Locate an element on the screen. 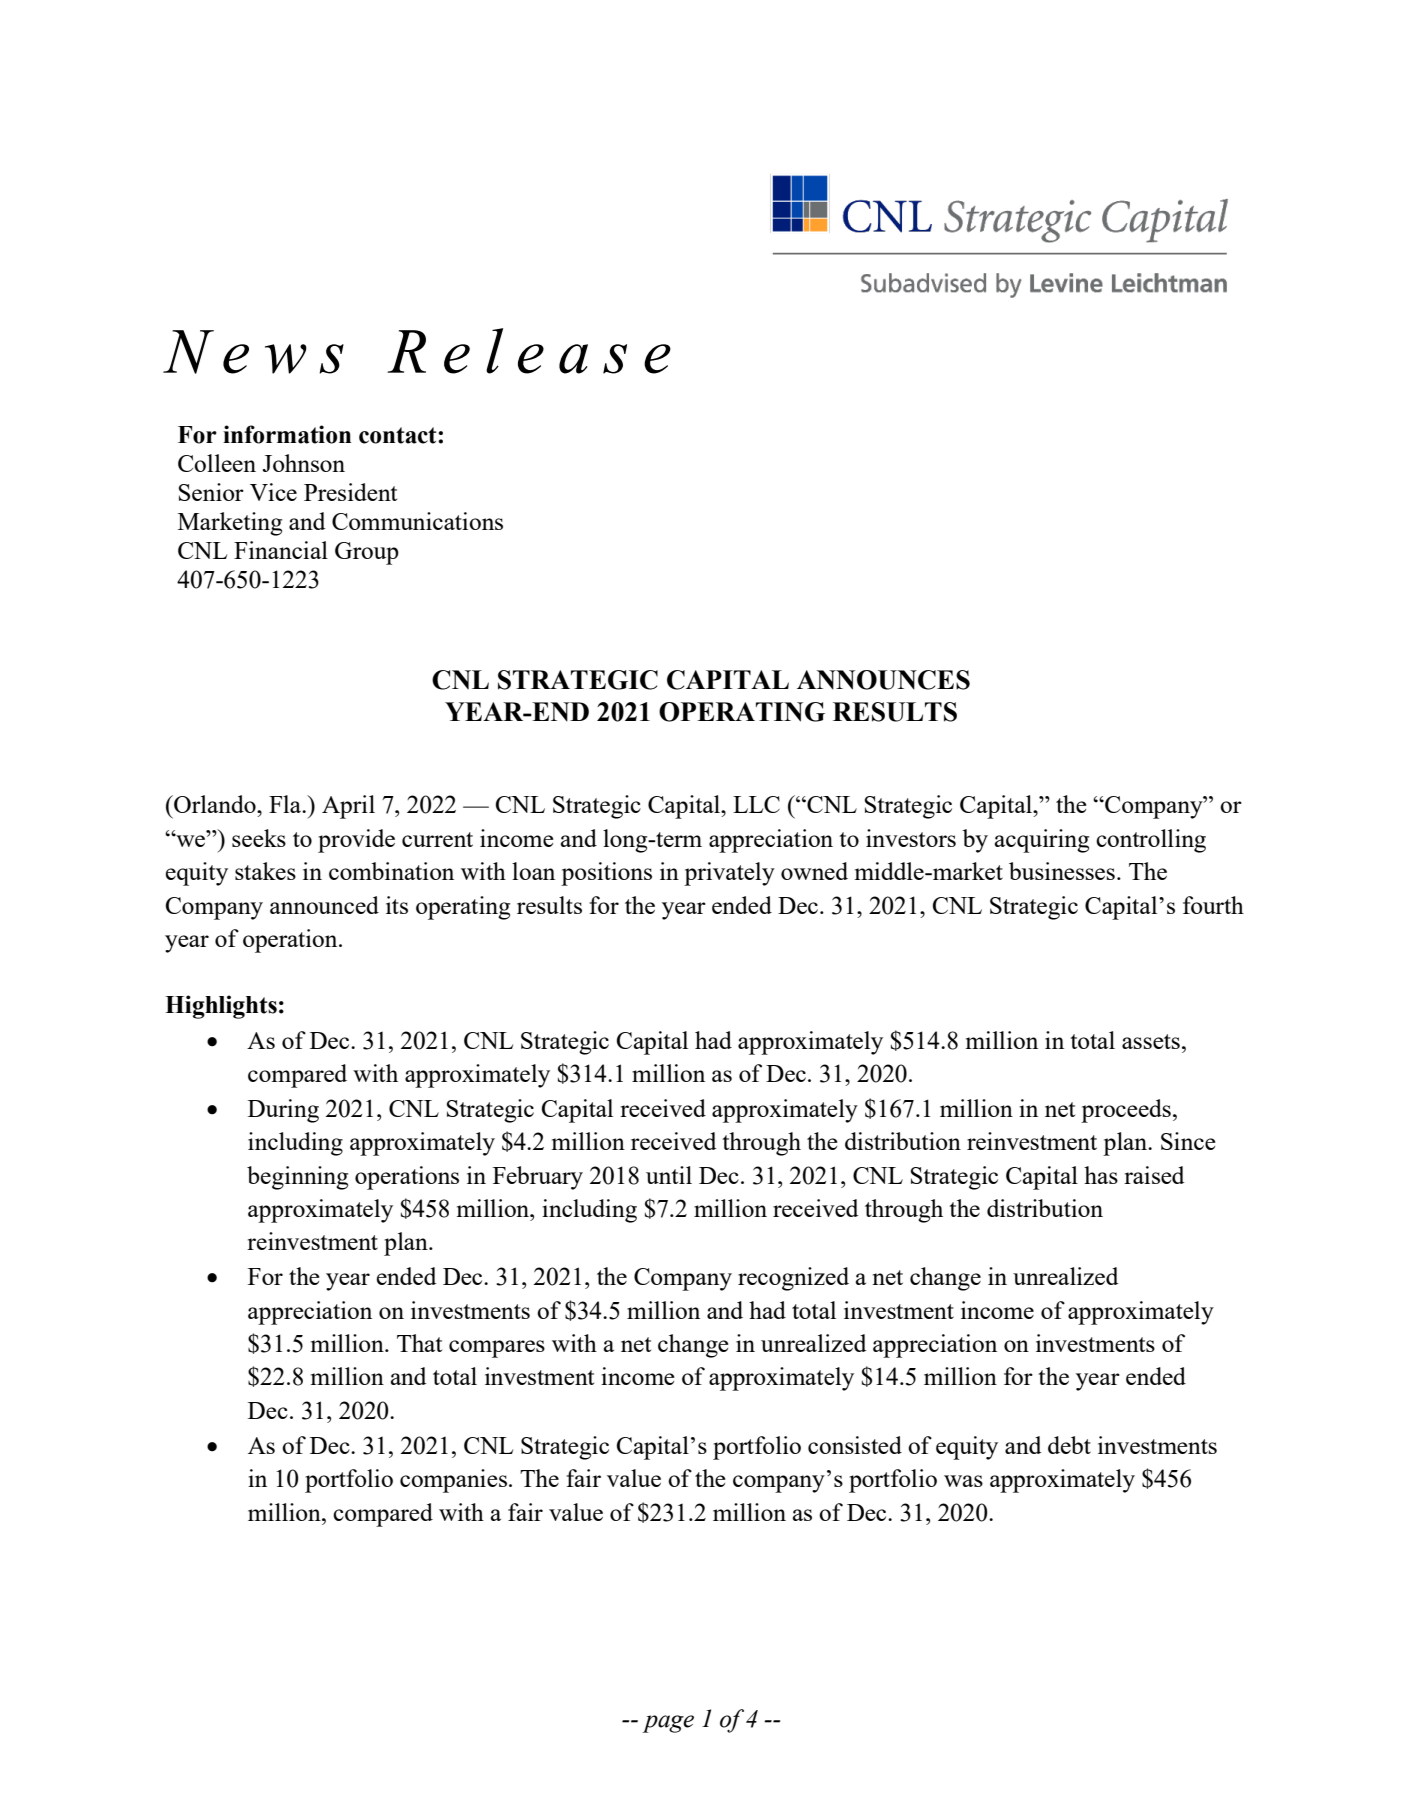 The image size is (1403, 1815). recognized is located at coordinates (793, 1279).
